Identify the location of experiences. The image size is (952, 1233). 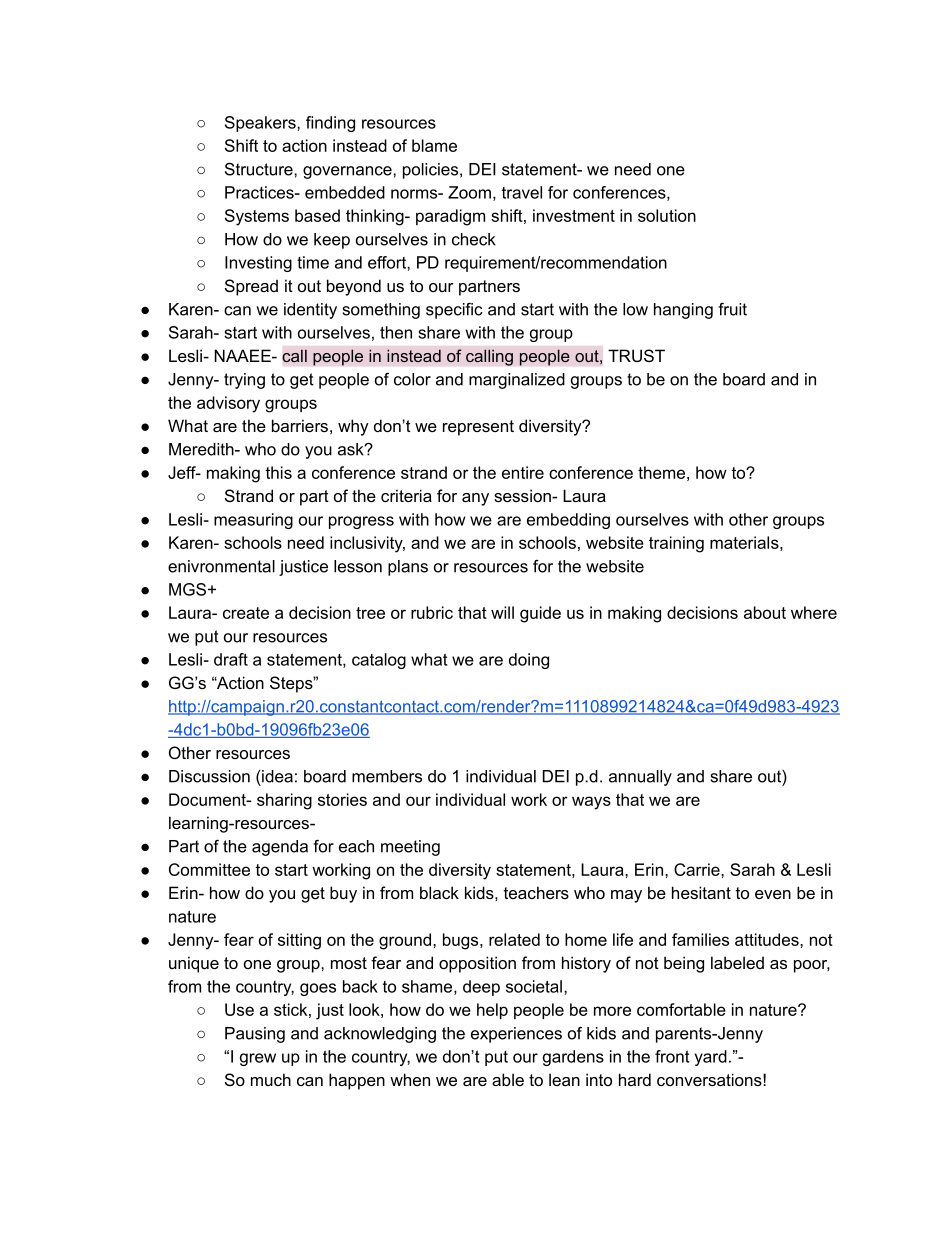
(516, 1035).
